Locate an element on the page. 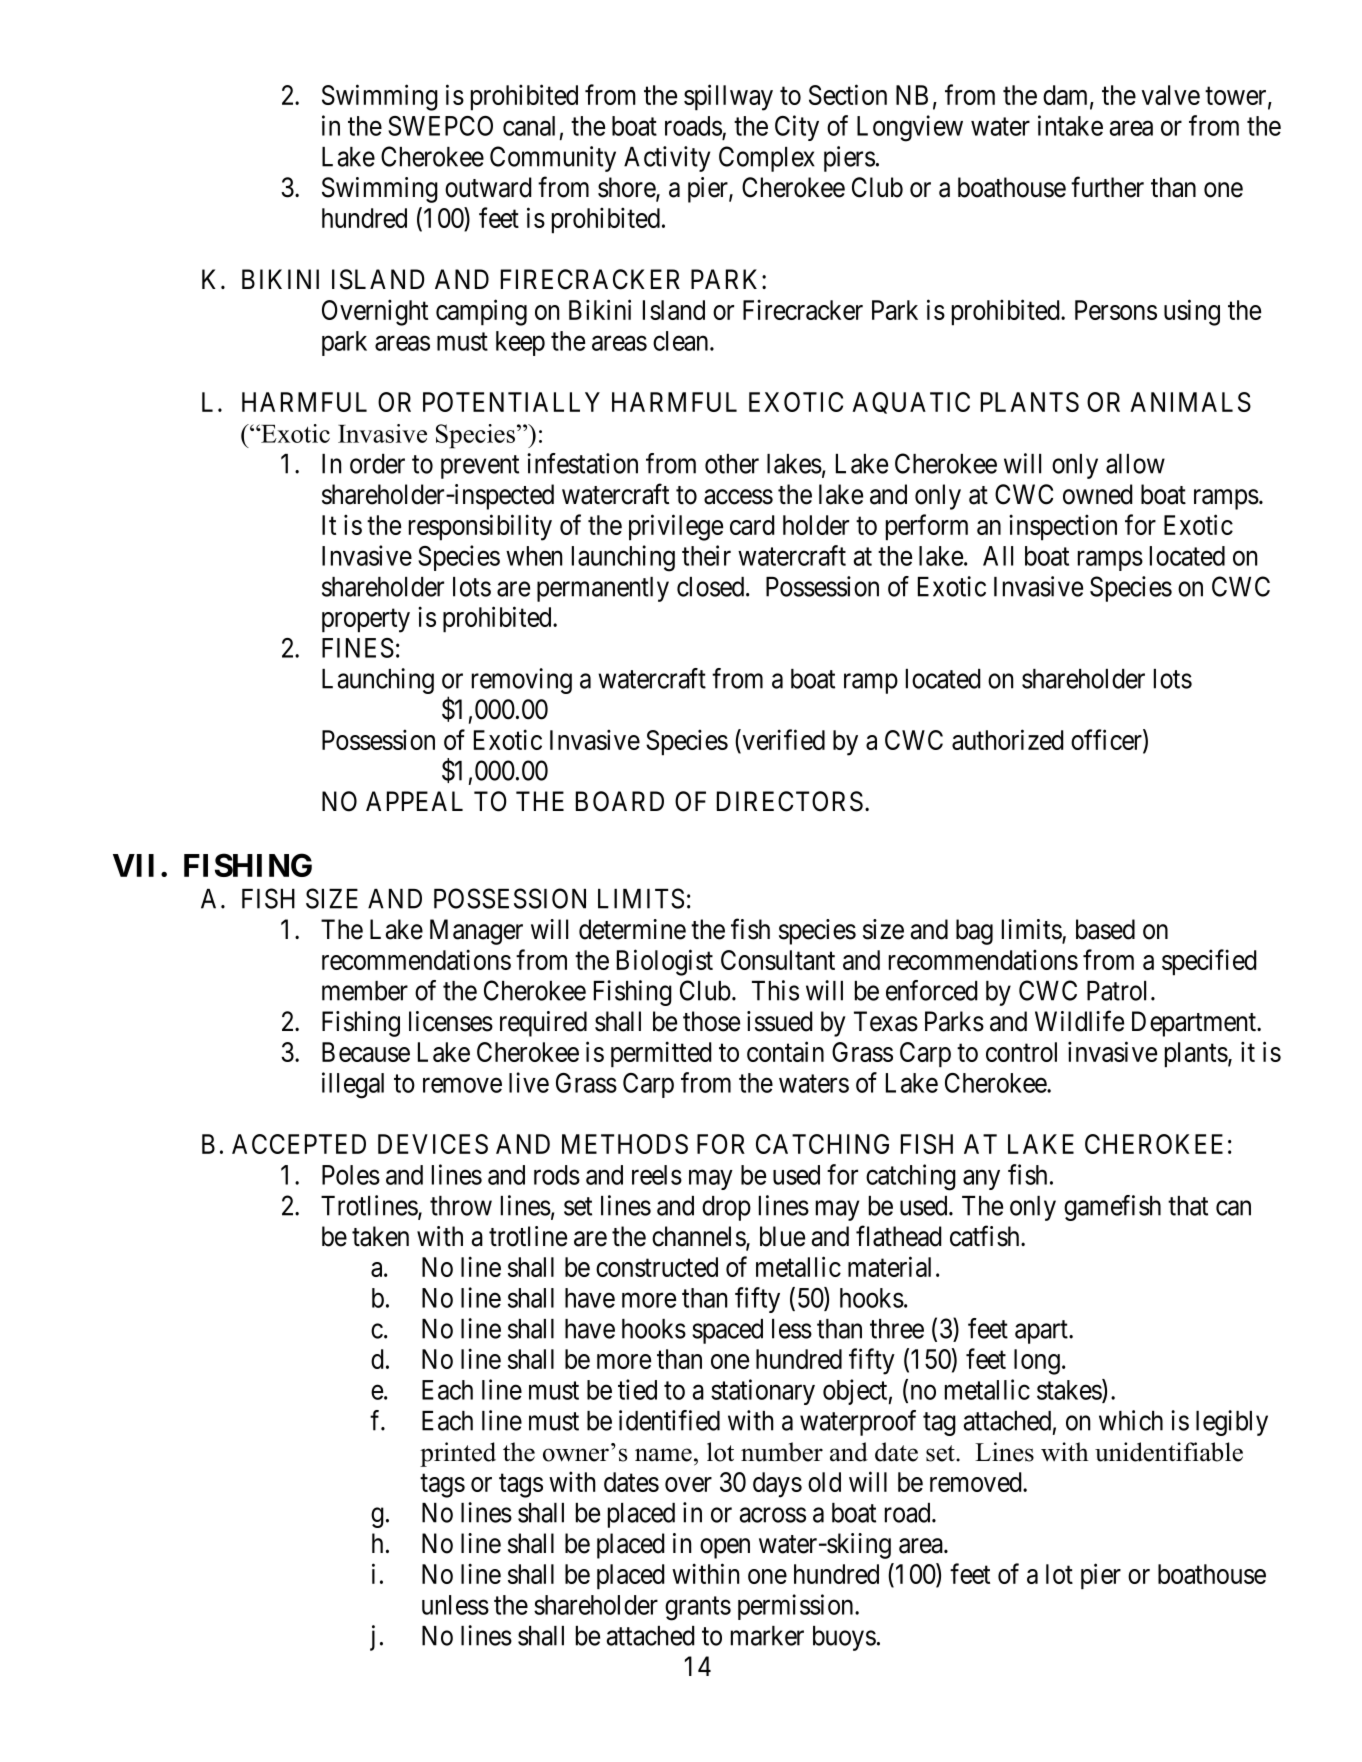 This document has height=1762, width=1362. printed is located at coordinates (458, 1454).
